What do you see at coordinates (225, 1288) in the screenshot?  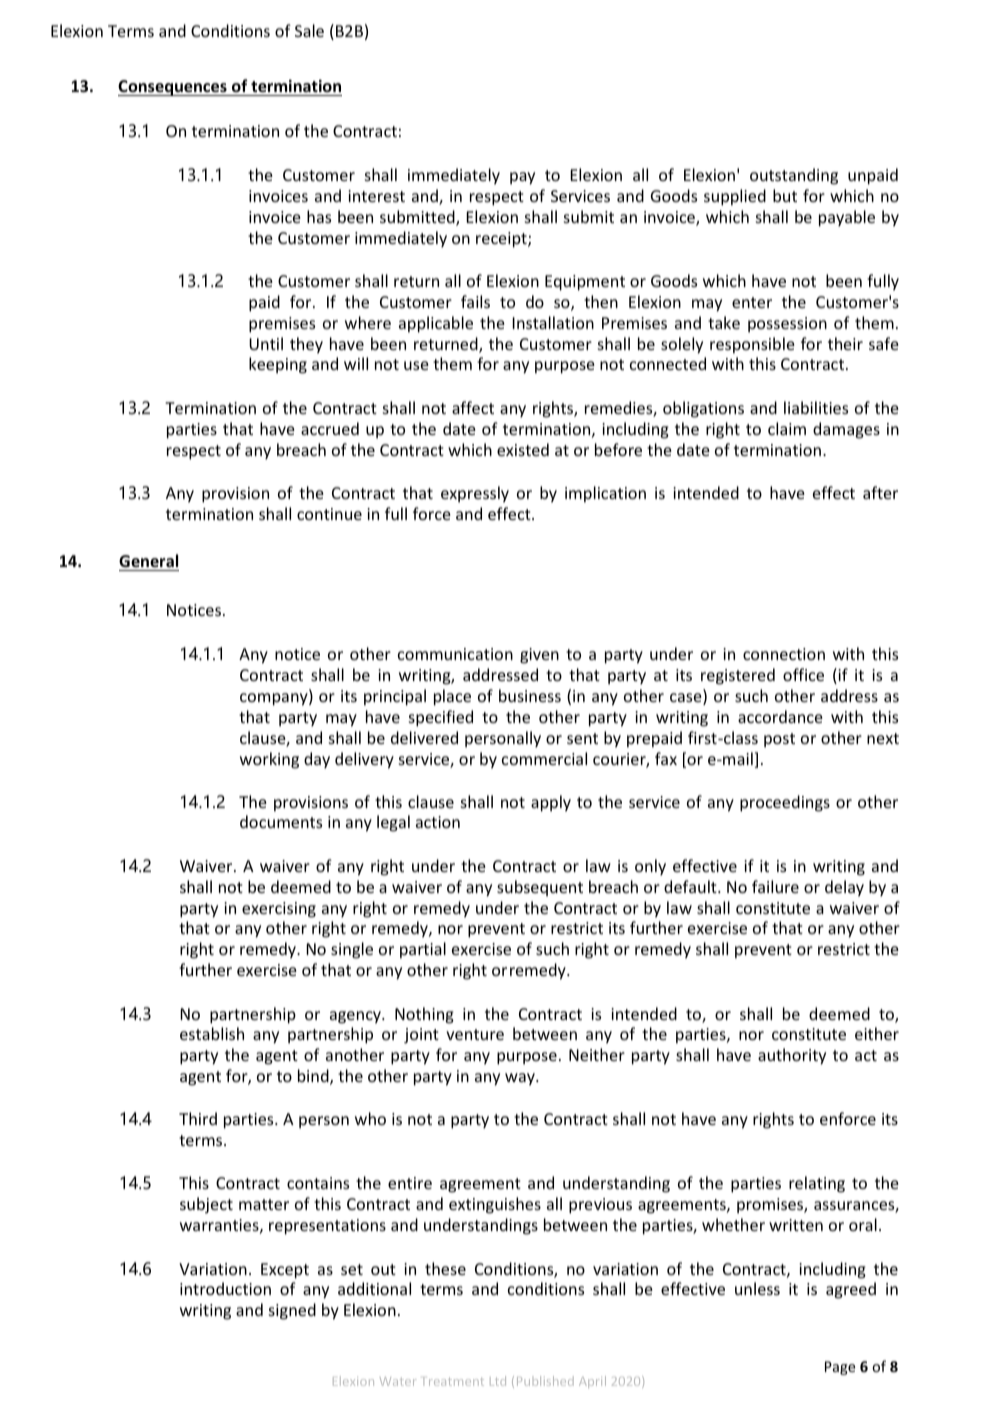 I see `introduction` at bounding box center [225, 1288].
